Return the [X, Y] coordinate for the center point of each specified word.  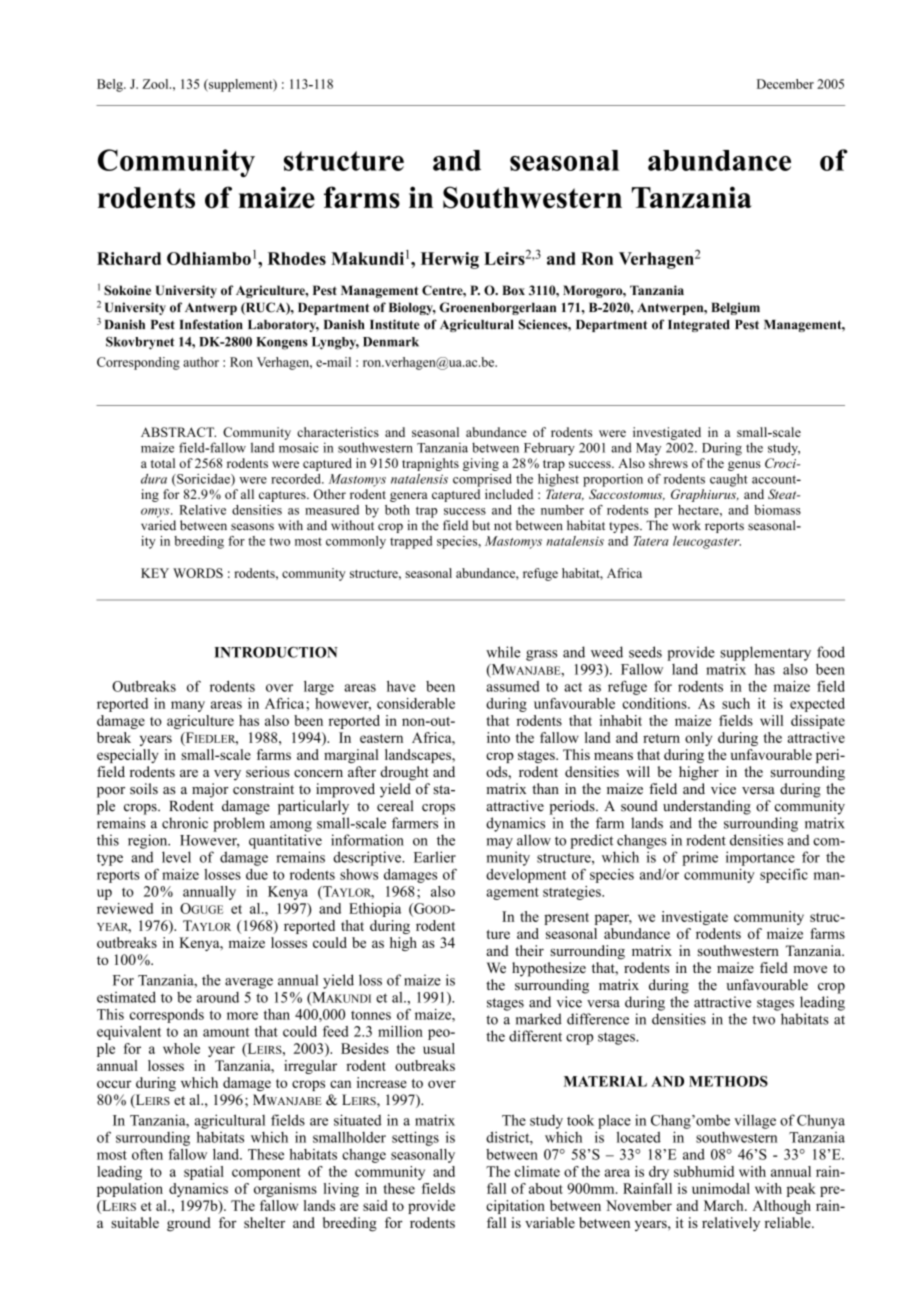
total [163, 463]
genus [744, 466]
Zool [156, 84]
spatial [204, 1173]
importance [760, 858]
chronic [185, 823]
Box [513, 290]
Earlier [435, 857]
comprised [482, 480]
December [785, 84]
